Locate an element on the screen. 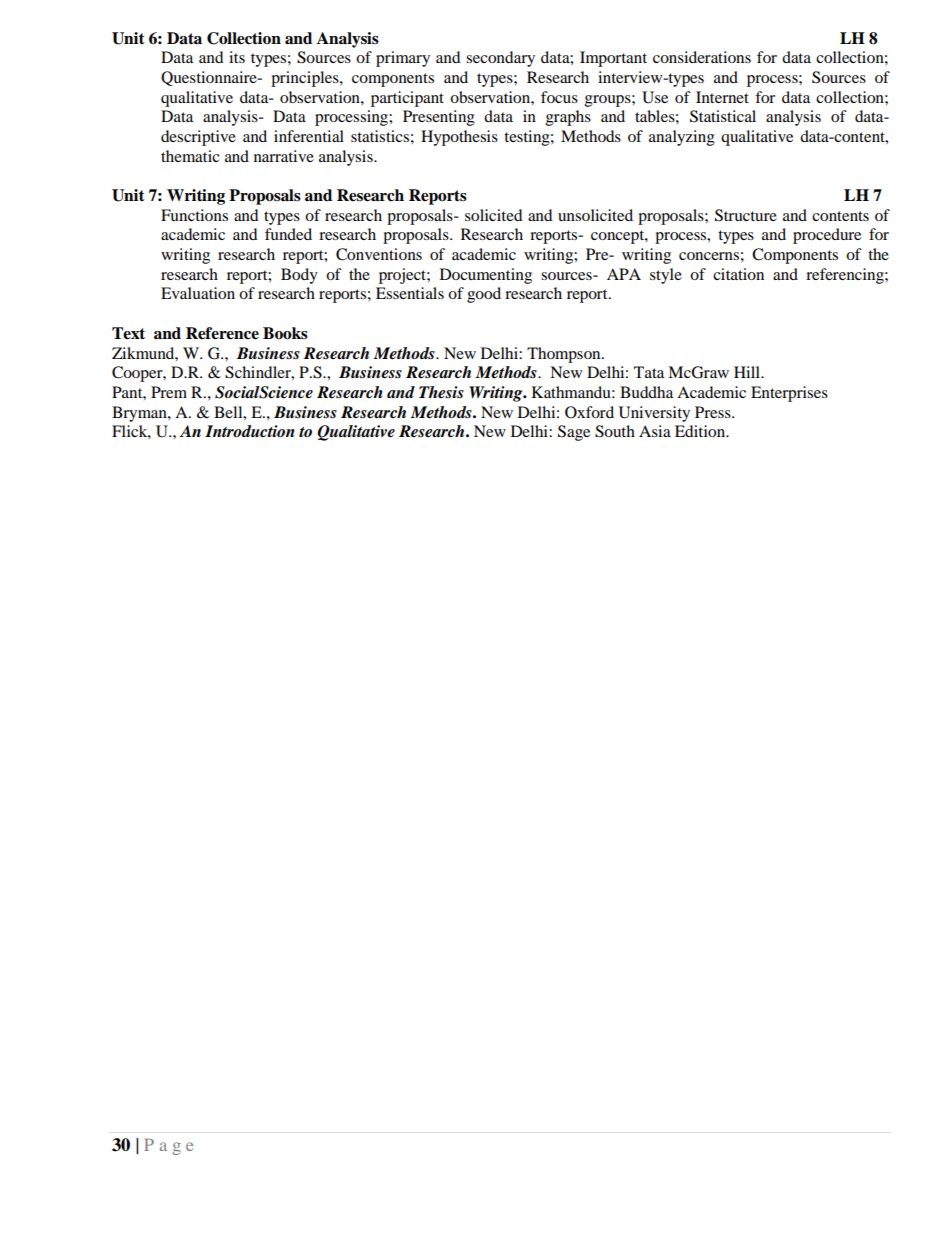  procedure is located at coordinates (827, 236).
